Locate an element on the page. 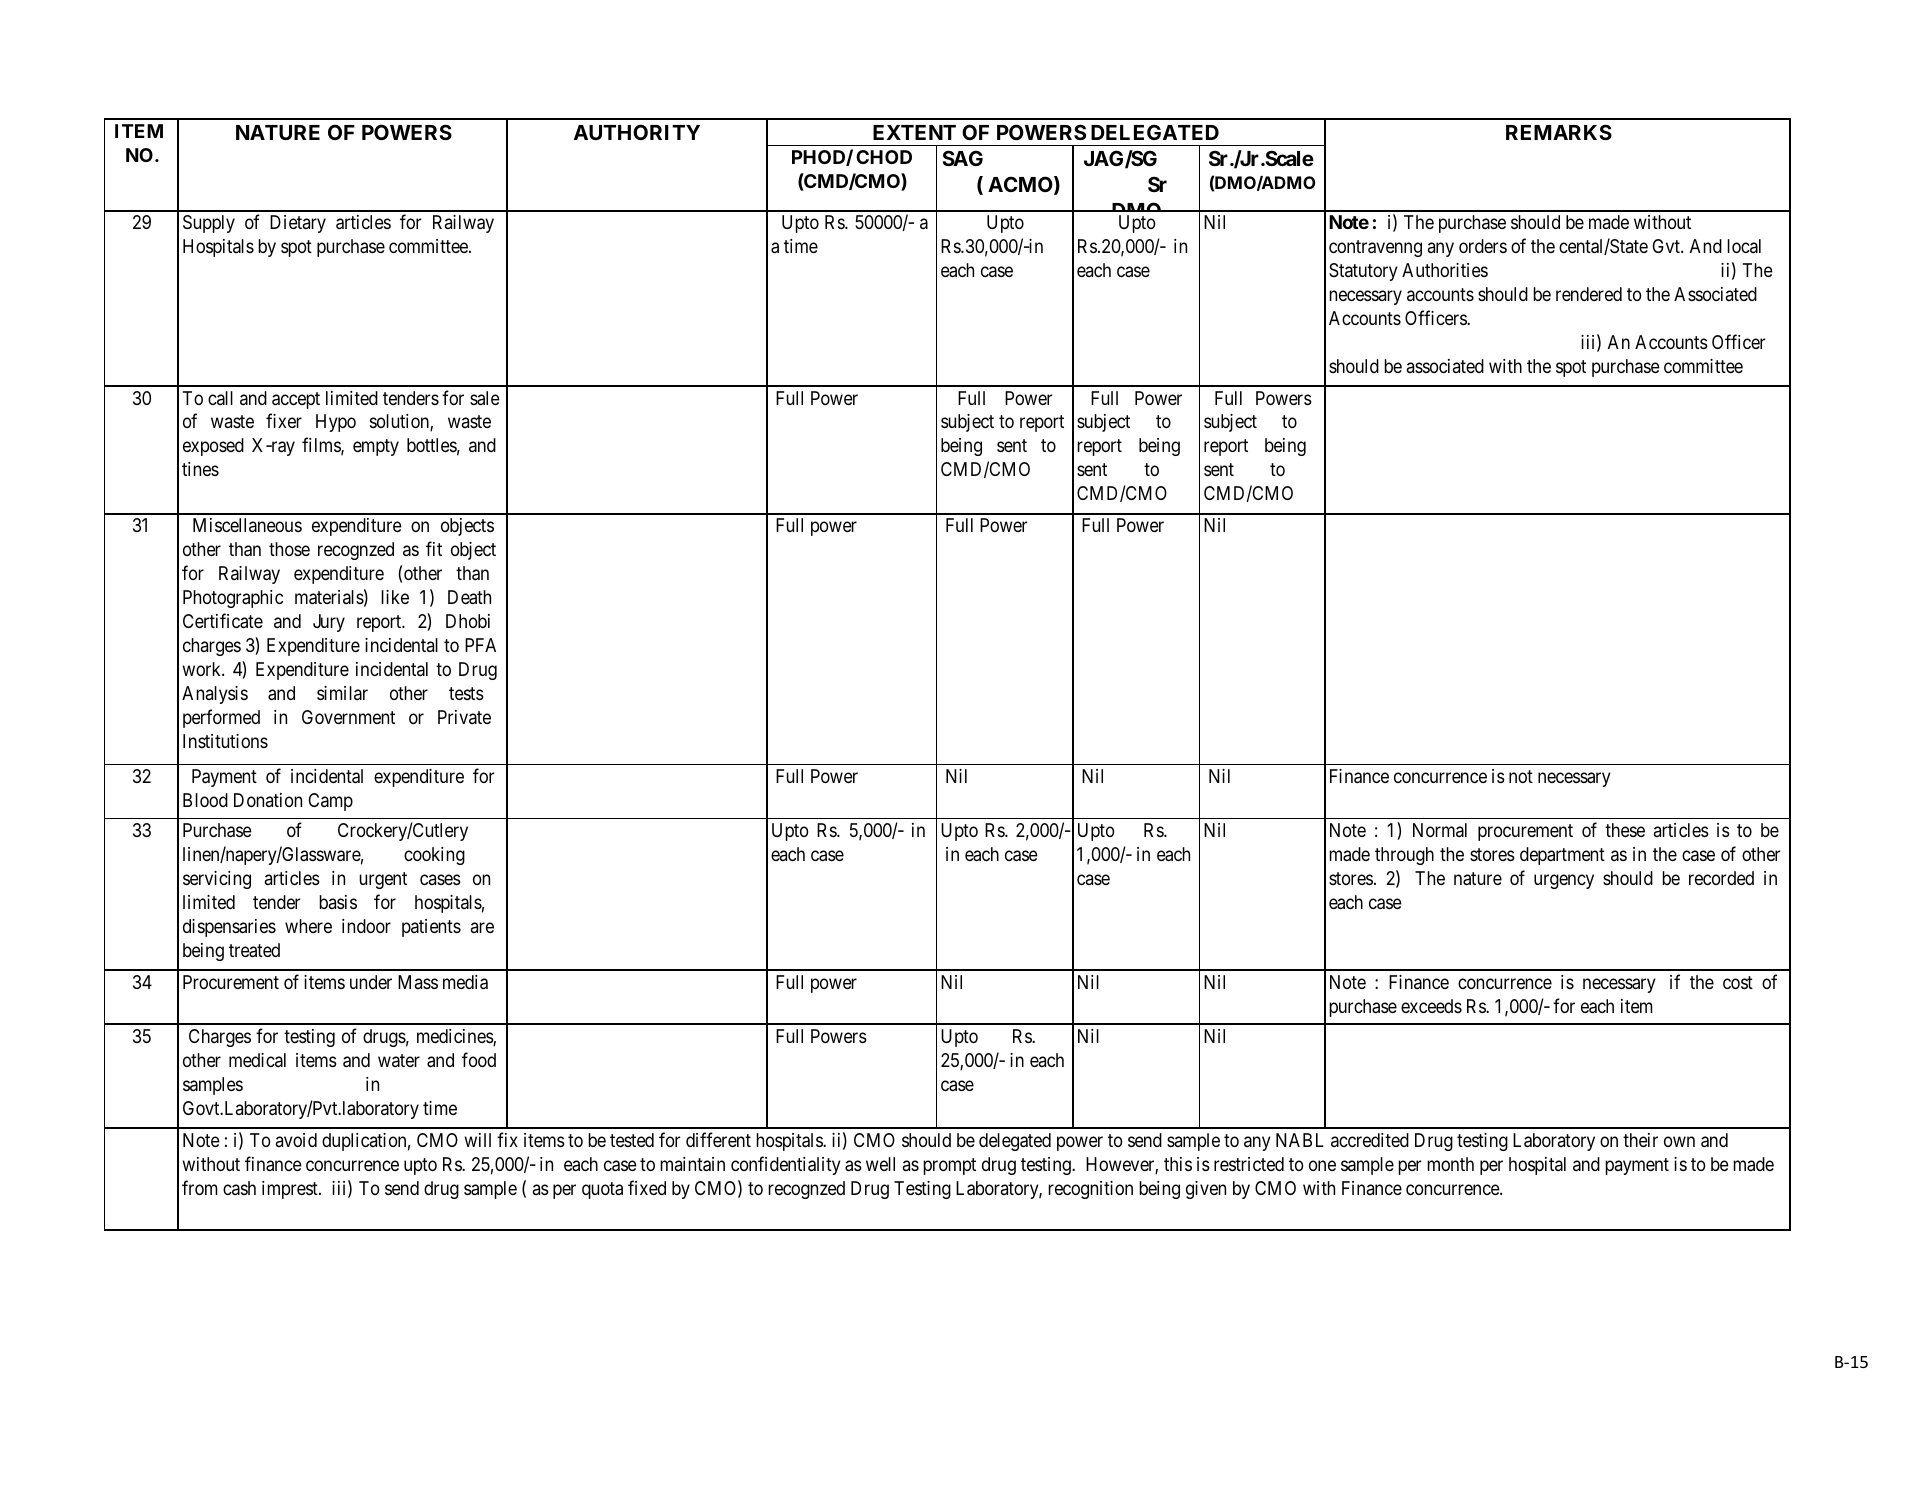  their is located at coordinates (1640, 1140).
